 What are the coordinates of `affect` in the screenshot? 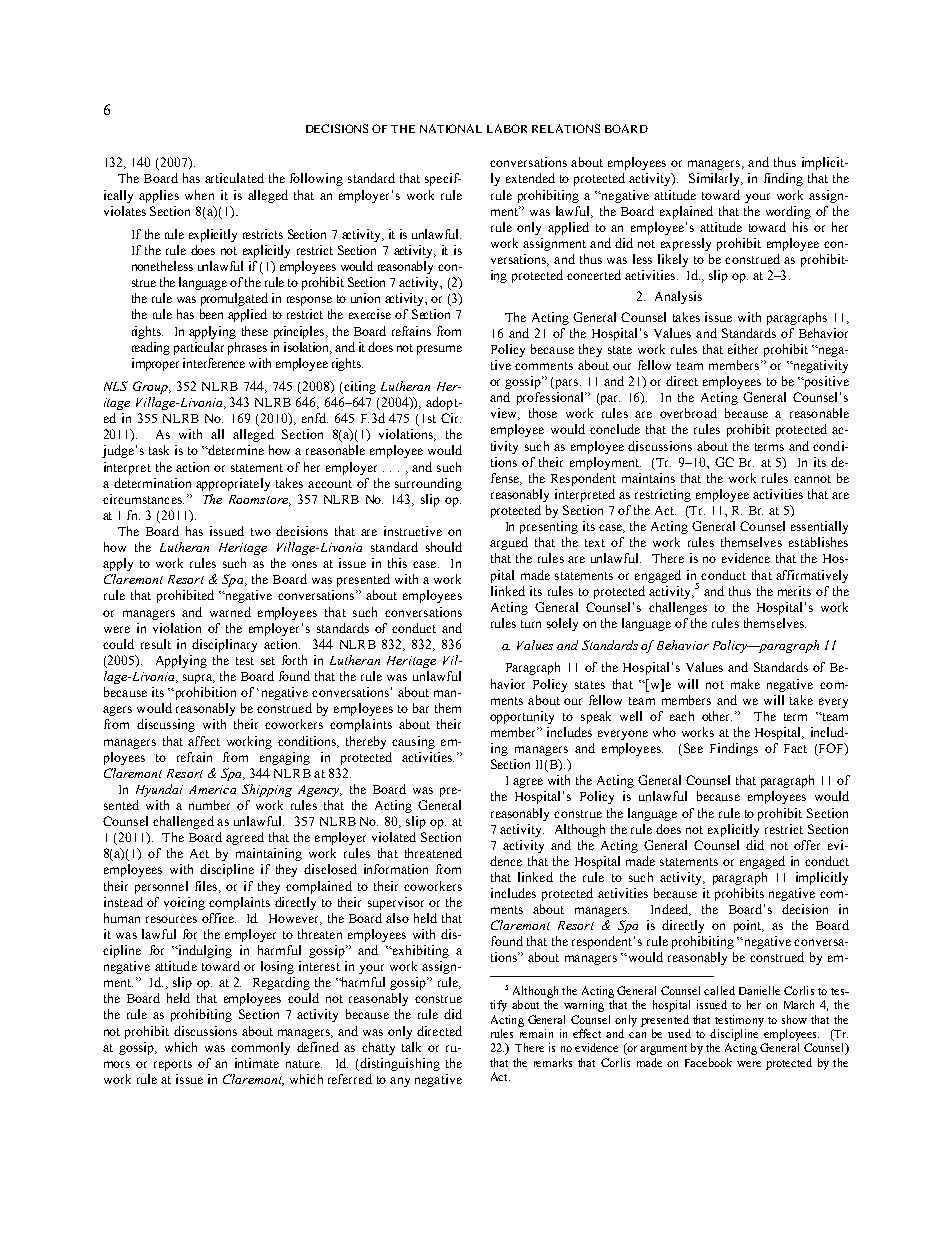 It's located at (204, 741).
